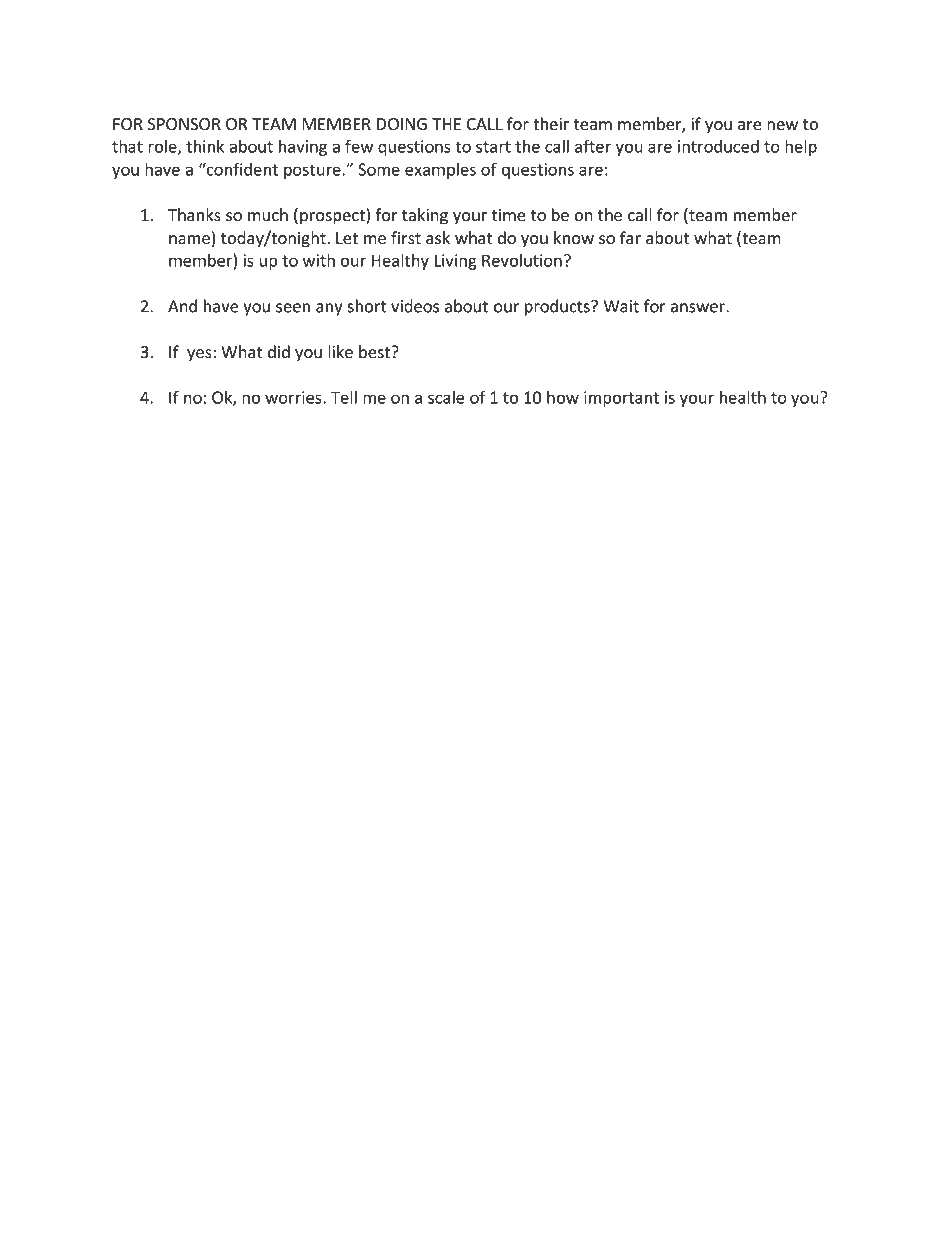  I want to click on videos, so click(415, 306).
